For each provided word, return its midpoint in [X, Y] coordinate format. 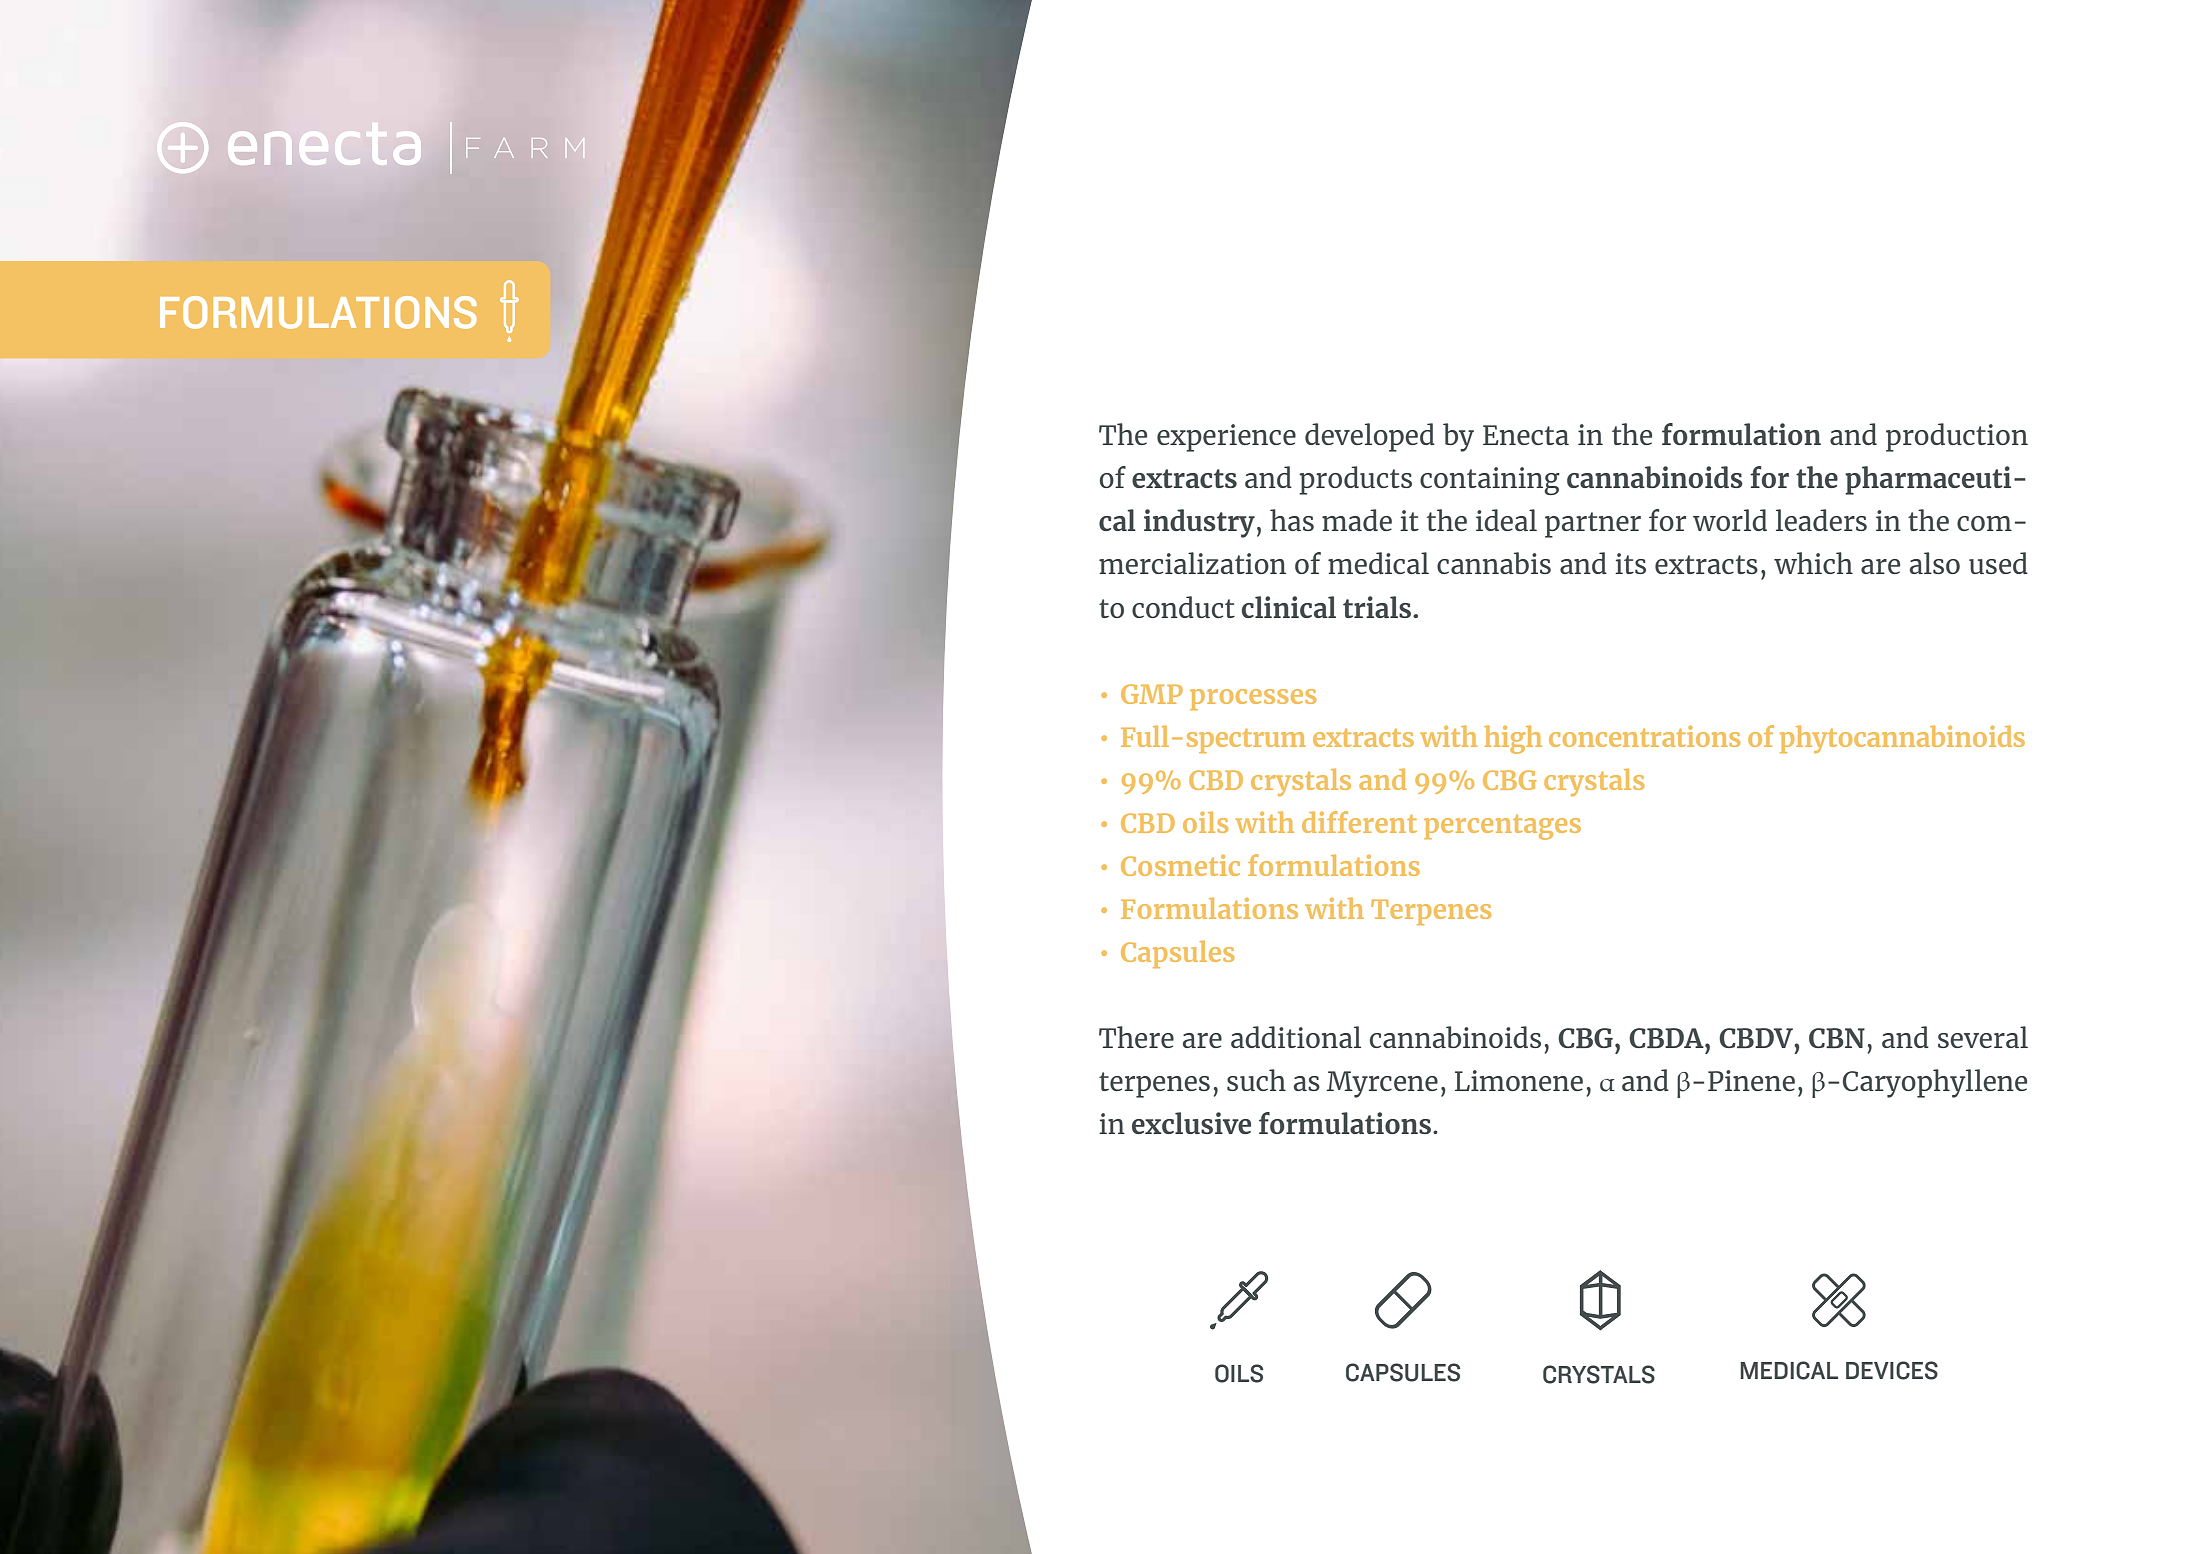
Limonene [1519, 1080]
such [1256, 1080]
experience [1226, 438]
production [1957, 437]
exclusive [1191, 1123]
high [1513, 739]
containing [1490, 481]
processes [1253, 699]
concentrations [1644, 736]
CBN [1837, 1038]
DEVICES [1892, 1370]
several [1983, 1037]
